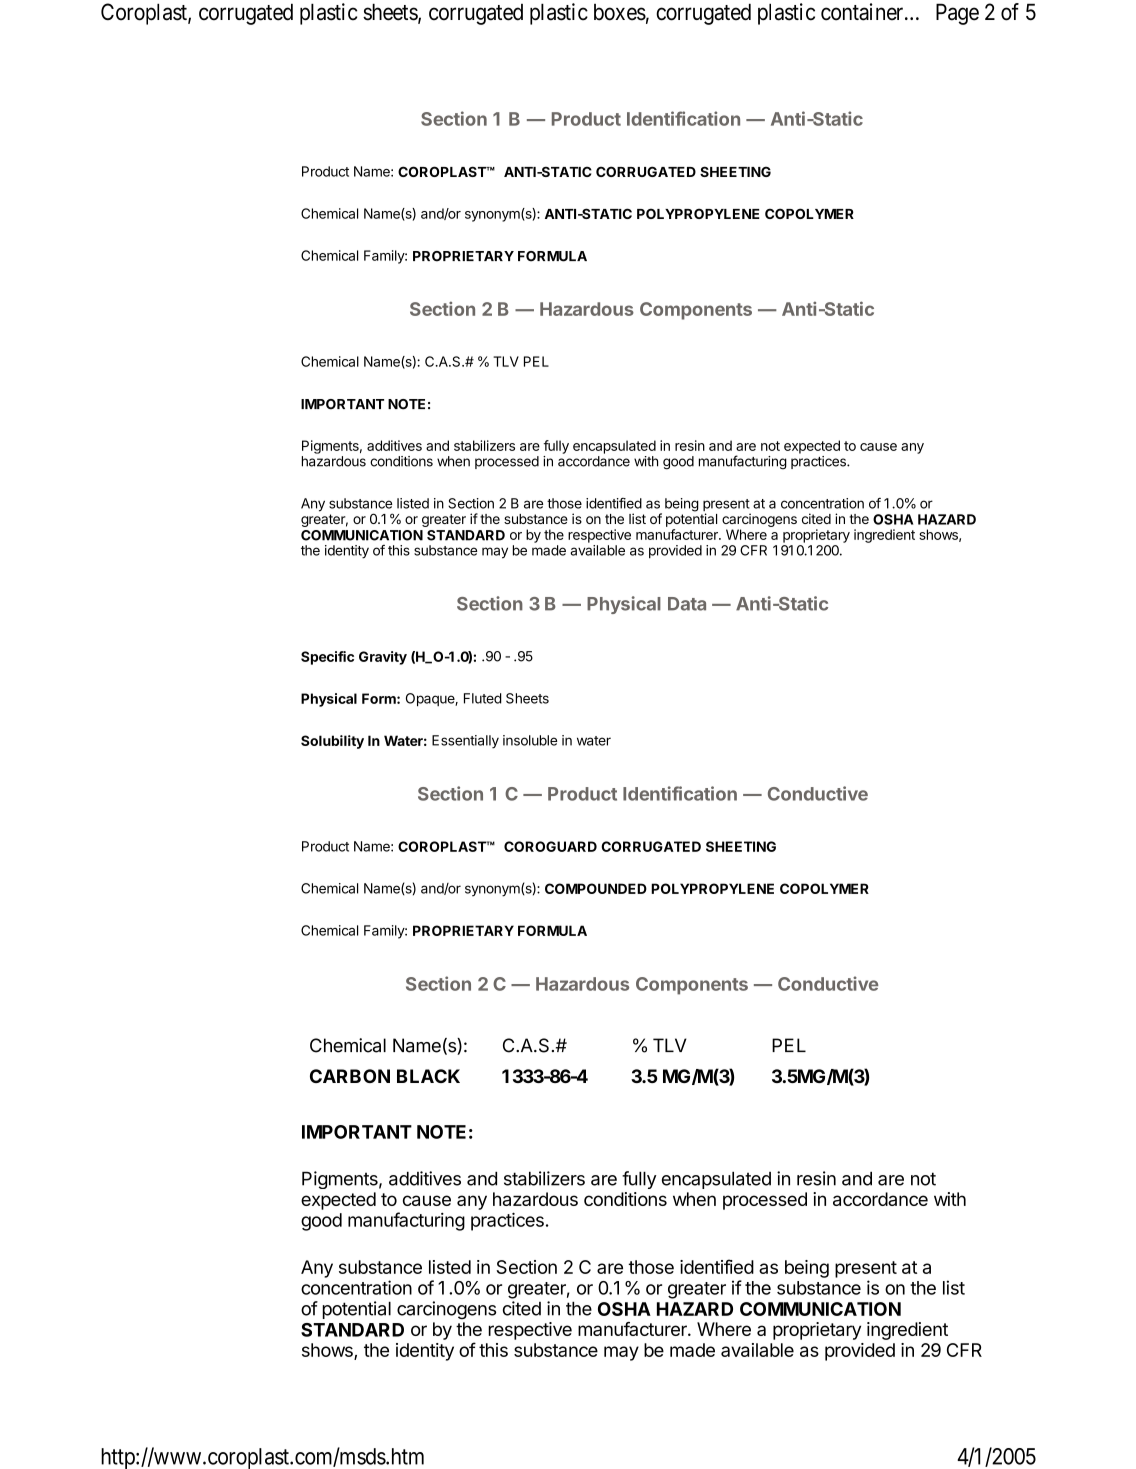  I want to click on Fluted, so click(483, 698).
